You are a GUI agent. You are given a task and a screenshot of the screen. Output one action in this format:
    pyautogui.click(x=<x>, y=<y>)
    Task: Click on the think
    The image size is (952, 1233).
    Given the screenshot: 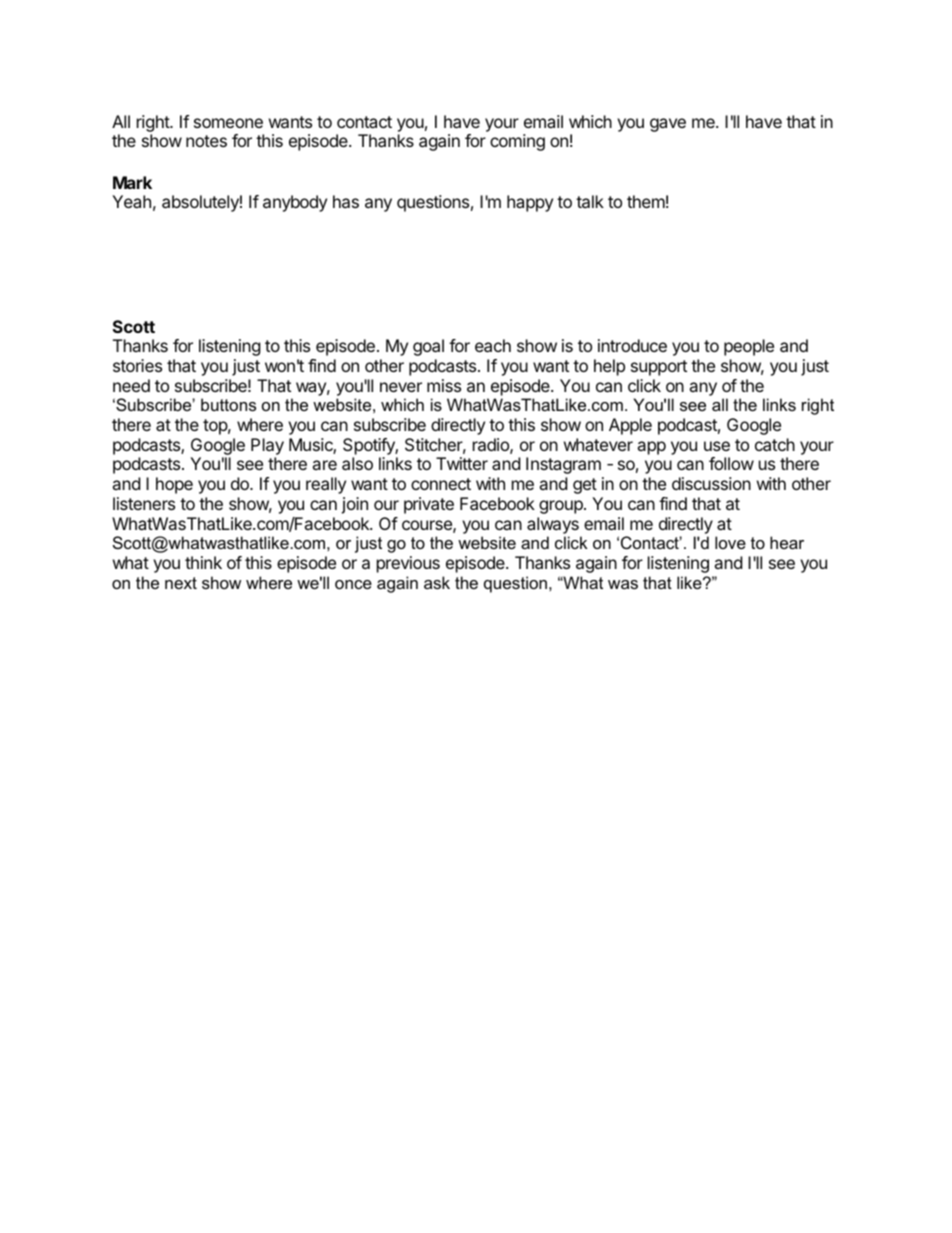 What is the action you would take?
    pyautogui.click(x=203, y=562)
